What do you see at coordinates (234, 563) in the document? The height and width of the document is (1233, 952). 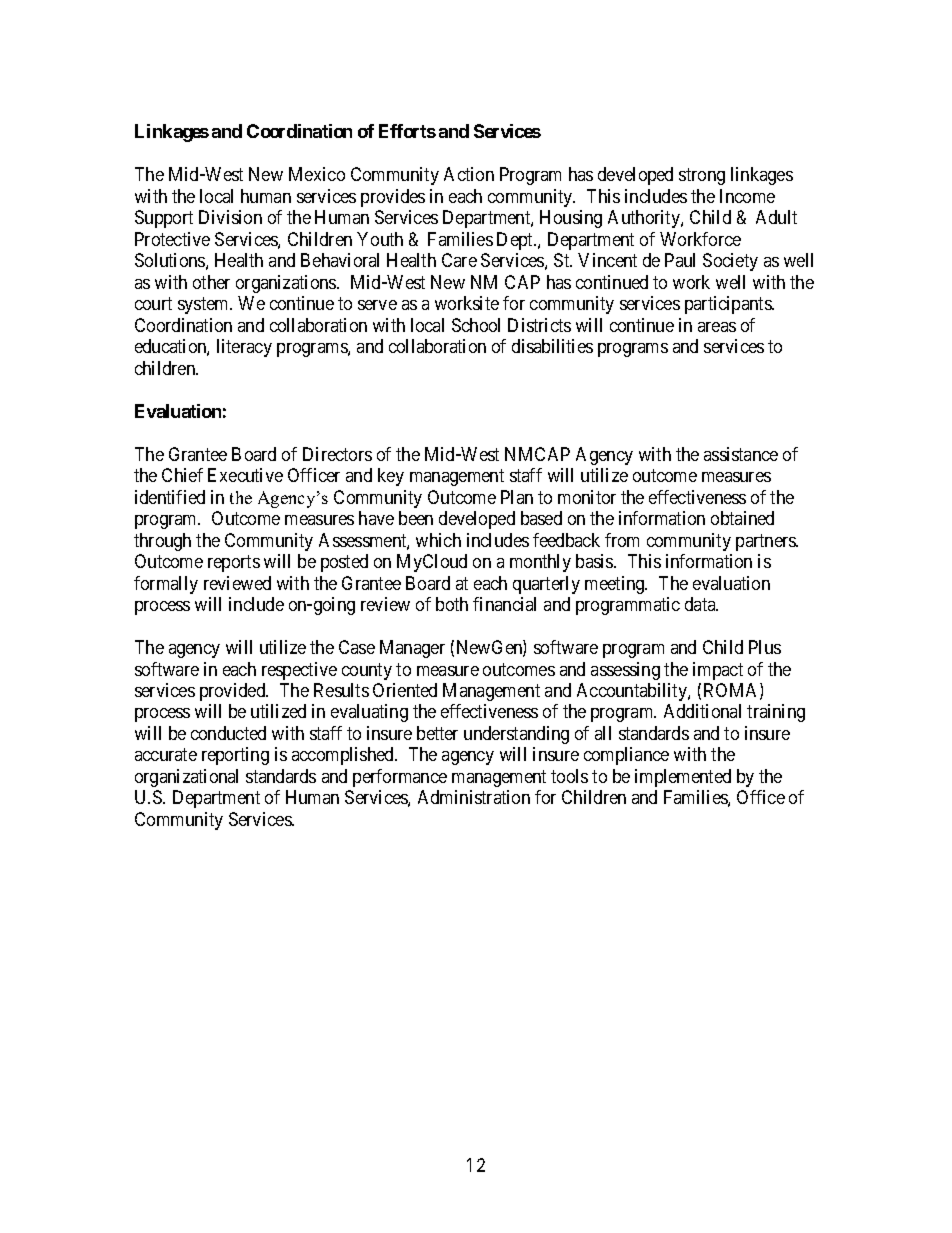 I see `reports` at bounding box center [234, 563].
